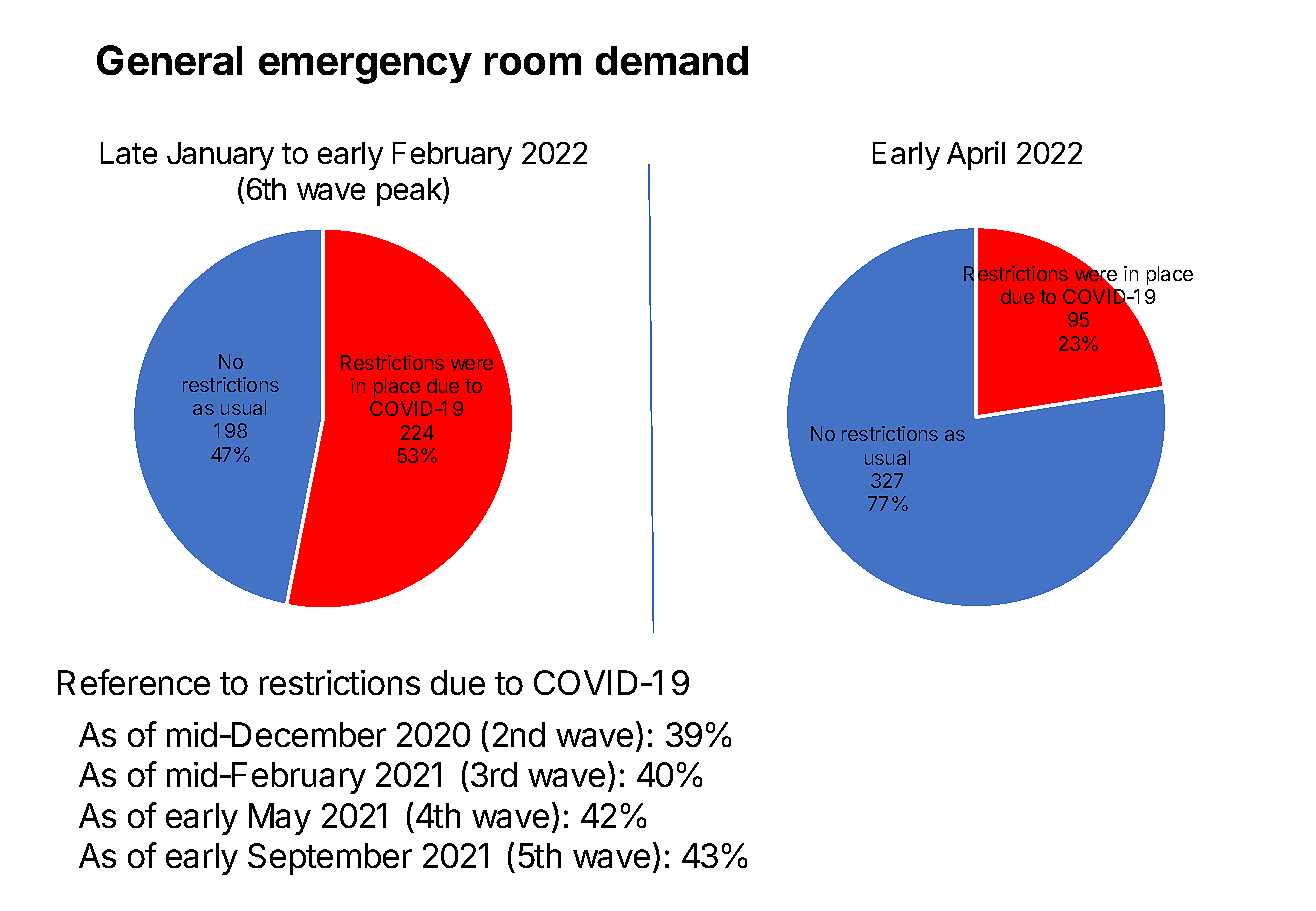 Image resolution: width=1316 pixels, height=911 pixels. What do you see at coordinates (976, 155) in the page?
I see `April` at bounding box center [976, 155].
